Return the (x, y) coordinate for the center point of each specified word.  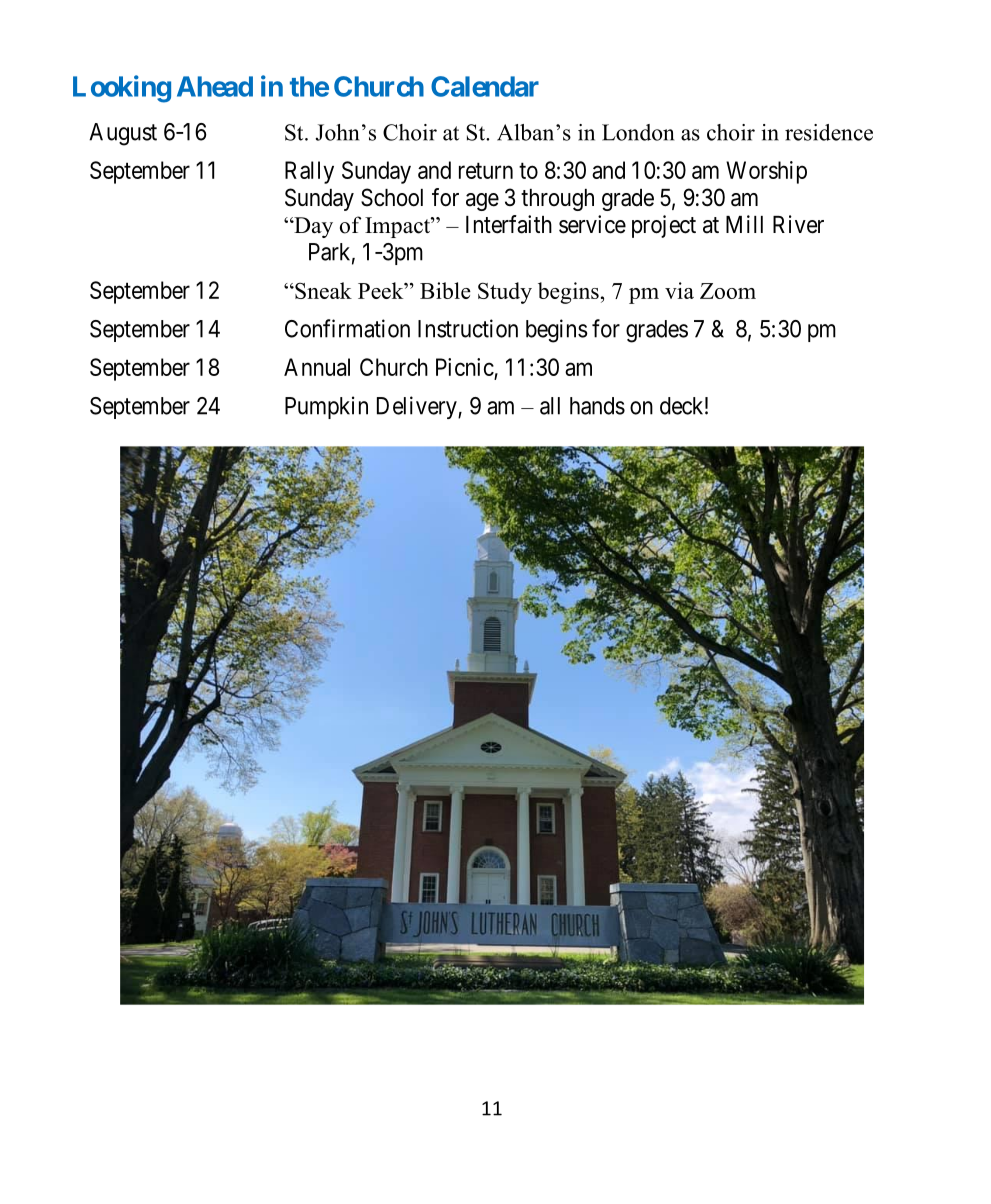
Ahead (215, 86)
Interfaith (509, 224)
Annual (317, 367)
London (638, 132)
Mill (744, 224)
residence (829, 132)
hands (597, 406)
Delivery (418, 407)
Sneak (322, 290)
